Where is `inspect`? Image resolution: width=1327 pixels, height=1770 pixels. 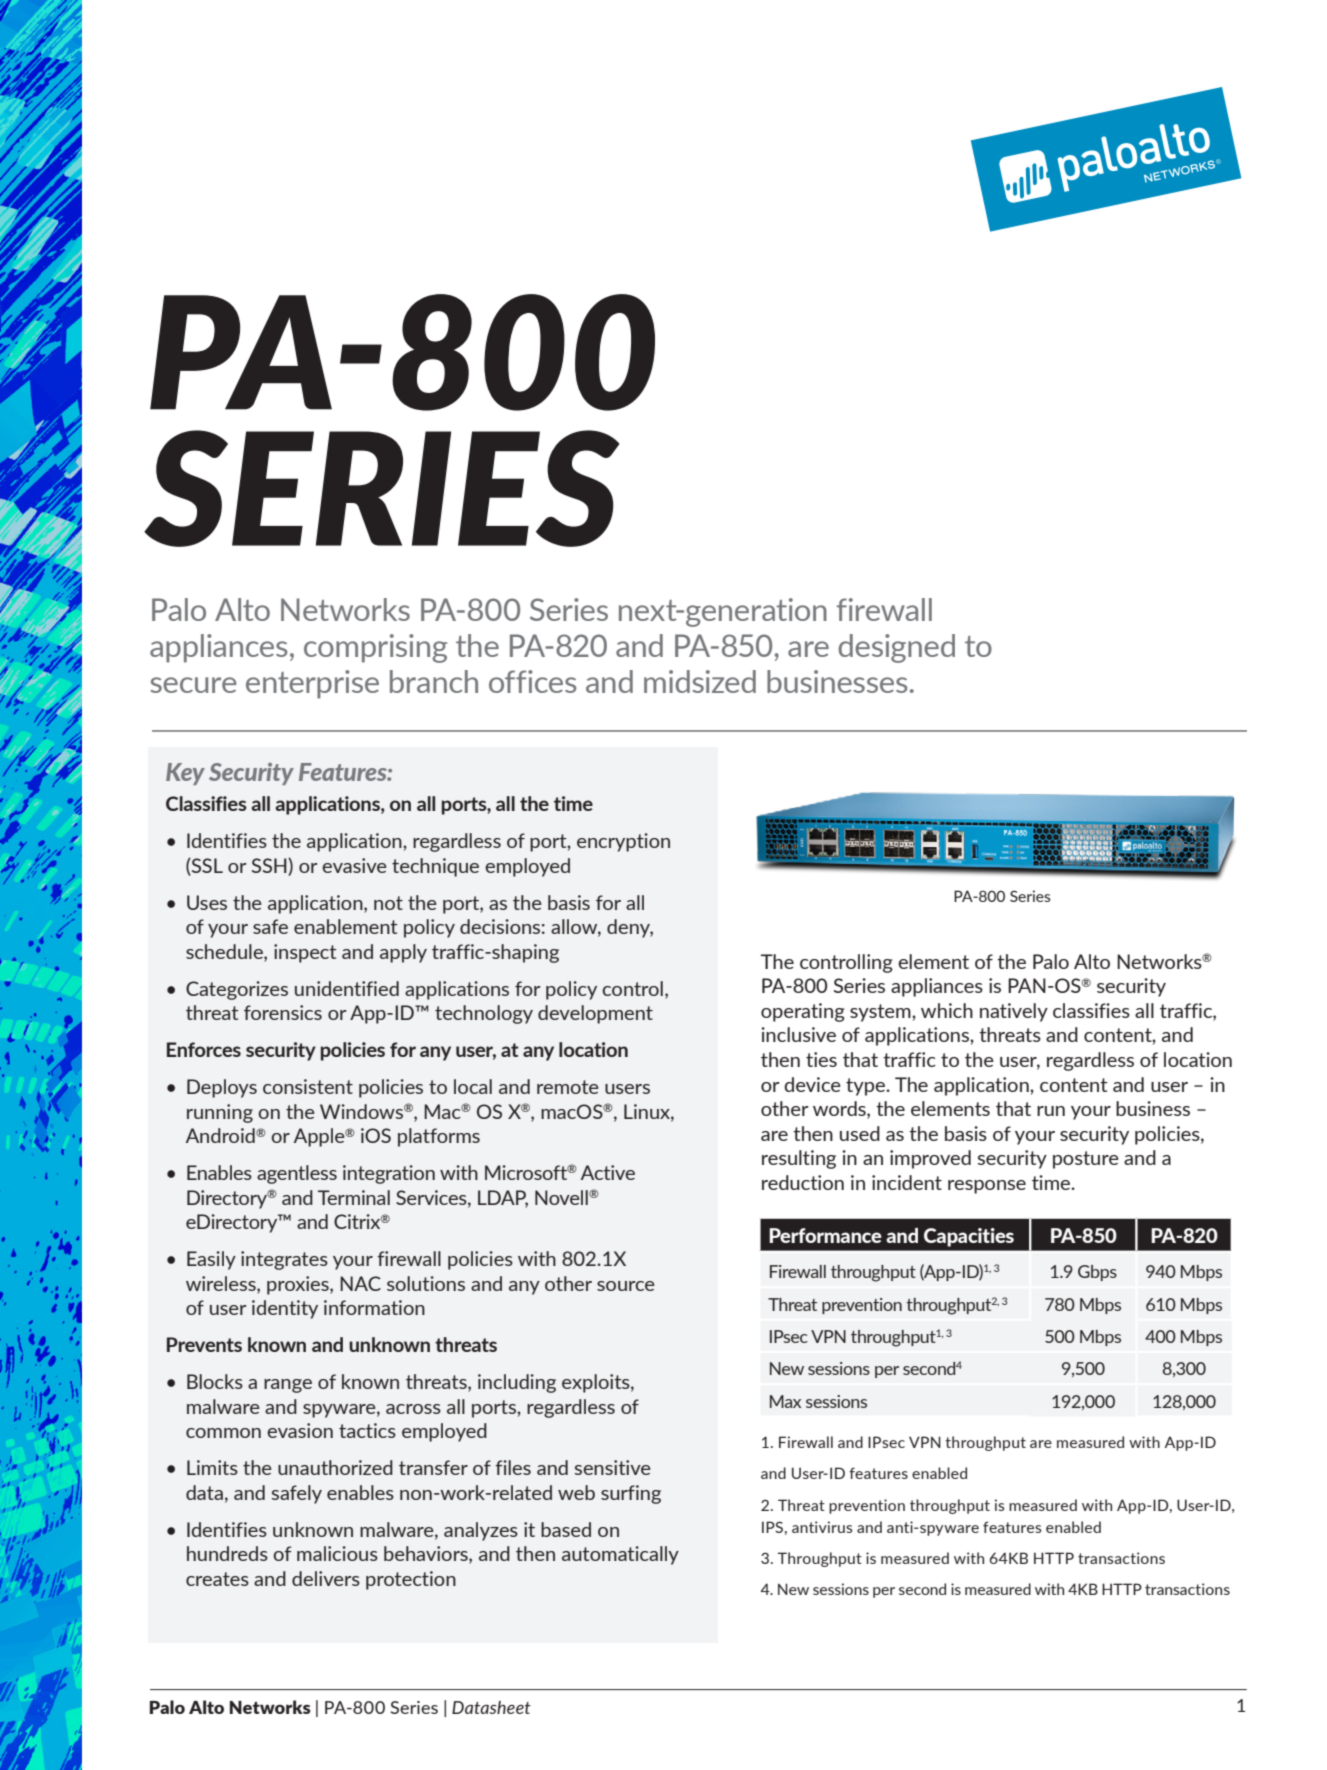
inspect is located at coordinates (305, 953).
